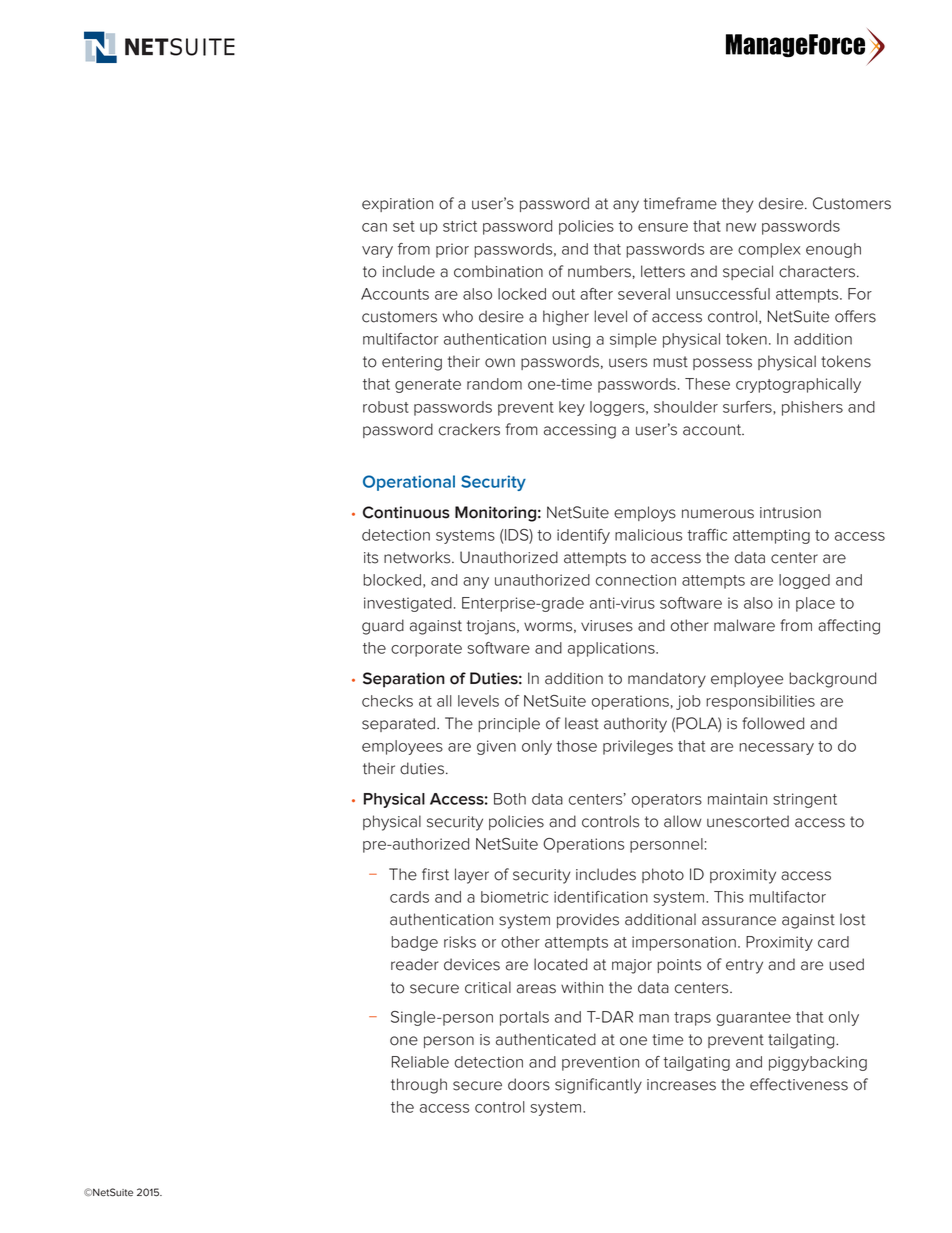 This page has width=952, height=1233. Describe the element at coordinates (599, 271) in the page. I see `numbers` at that location.
